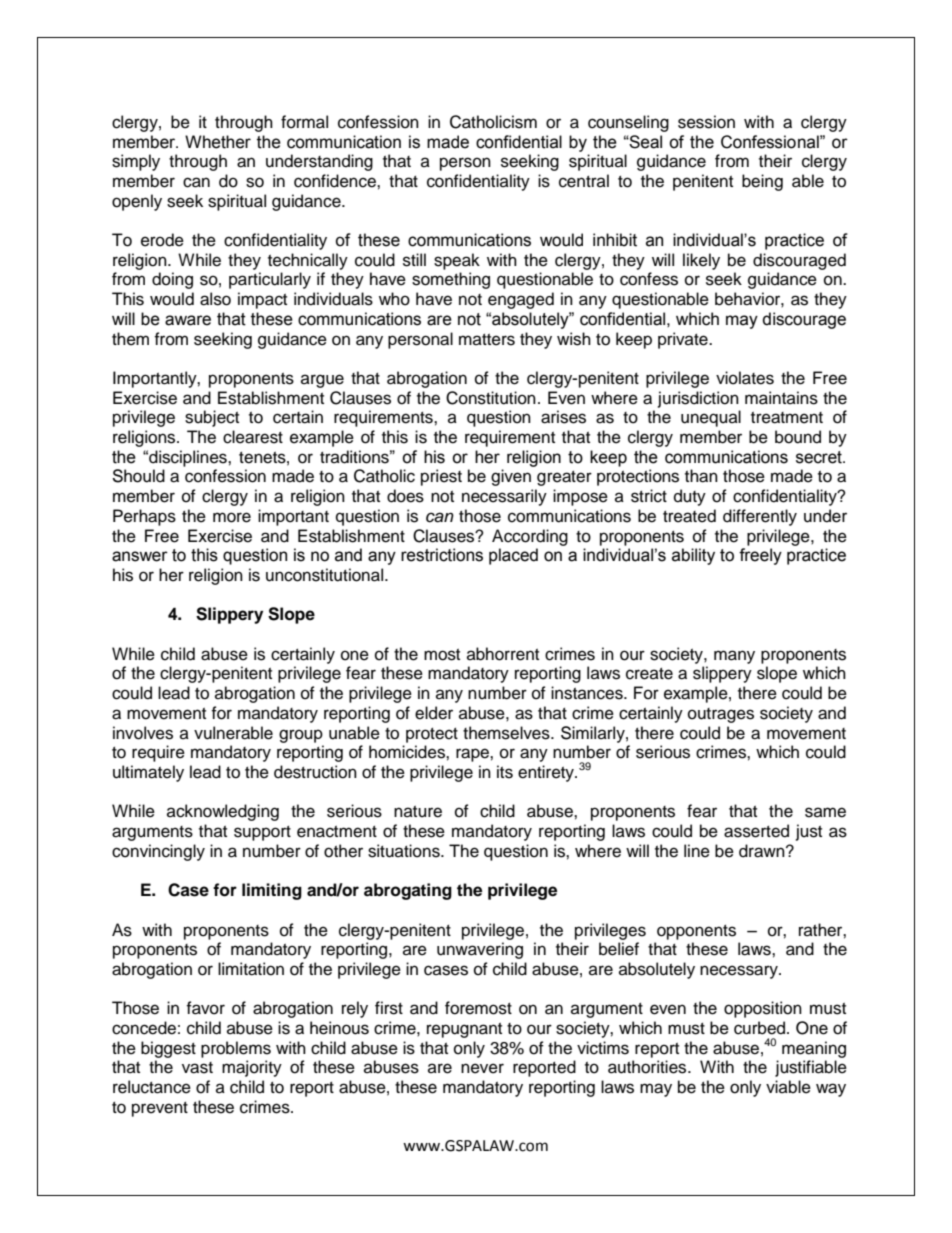 Image resolution: width=952 pixels, height=1233 pixels. What do you see at coordinates (756, 831) in the screenshot?
I see `asserted` at bounding box center [756, 831].
